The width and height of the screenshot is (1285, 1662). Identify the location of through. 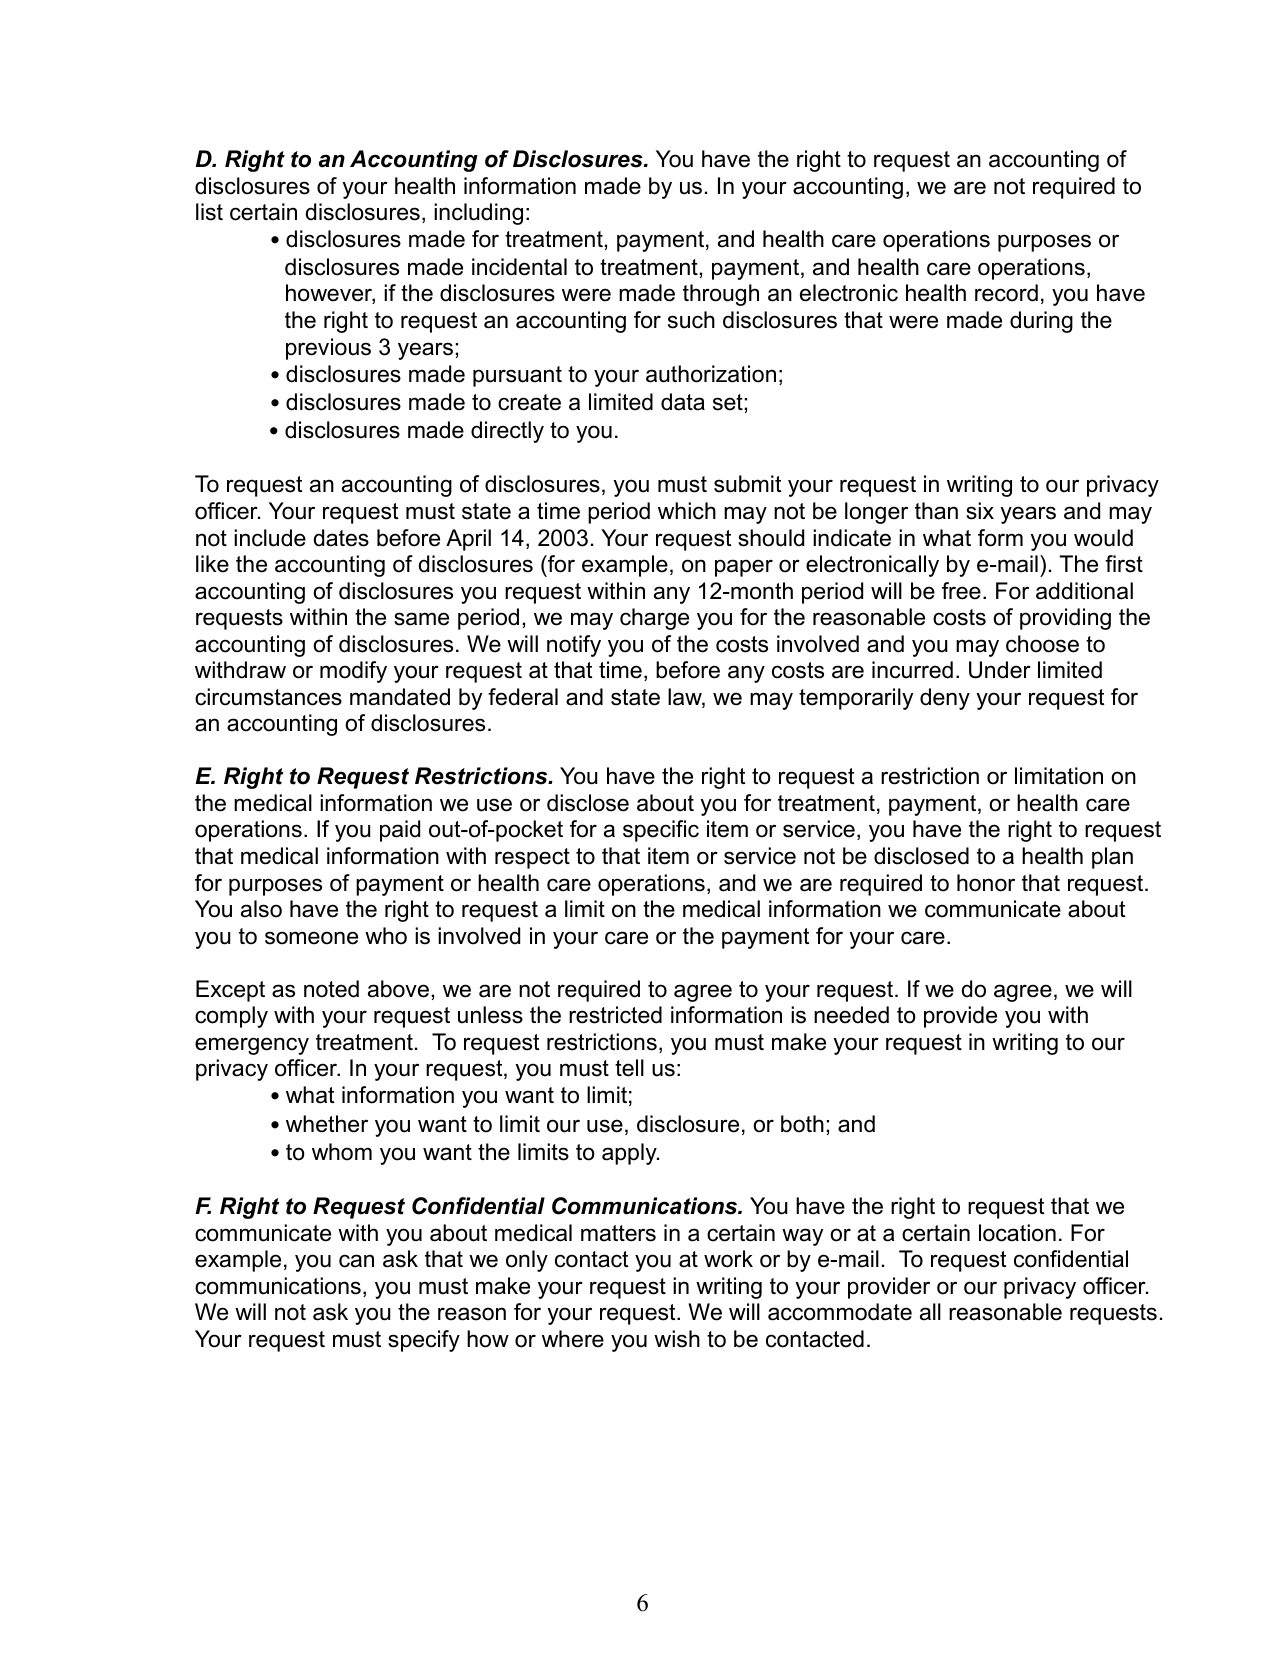
(721, 295).
